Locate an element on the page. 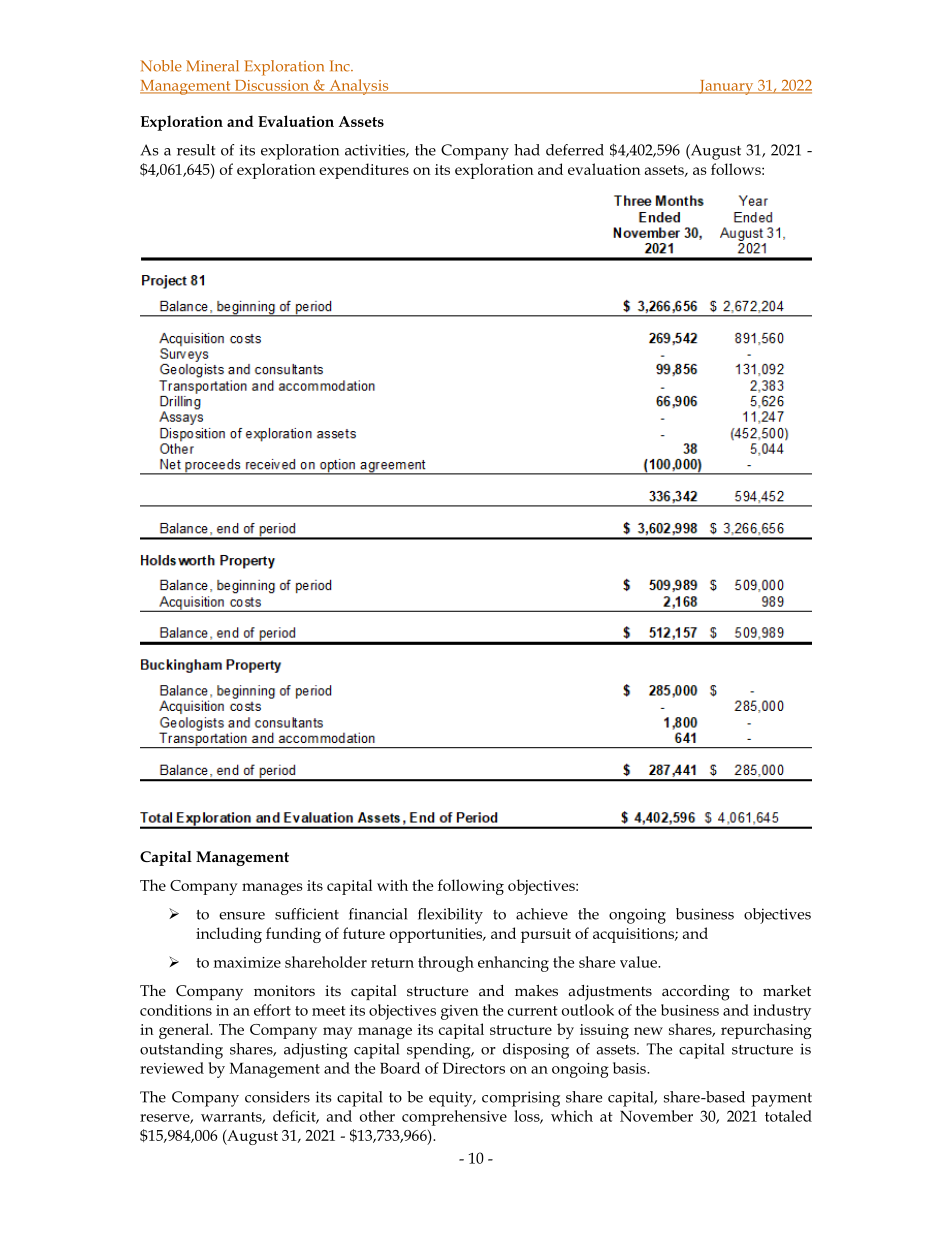 This document has width=952, height=1233. January is located at coordinates (726, 87).
